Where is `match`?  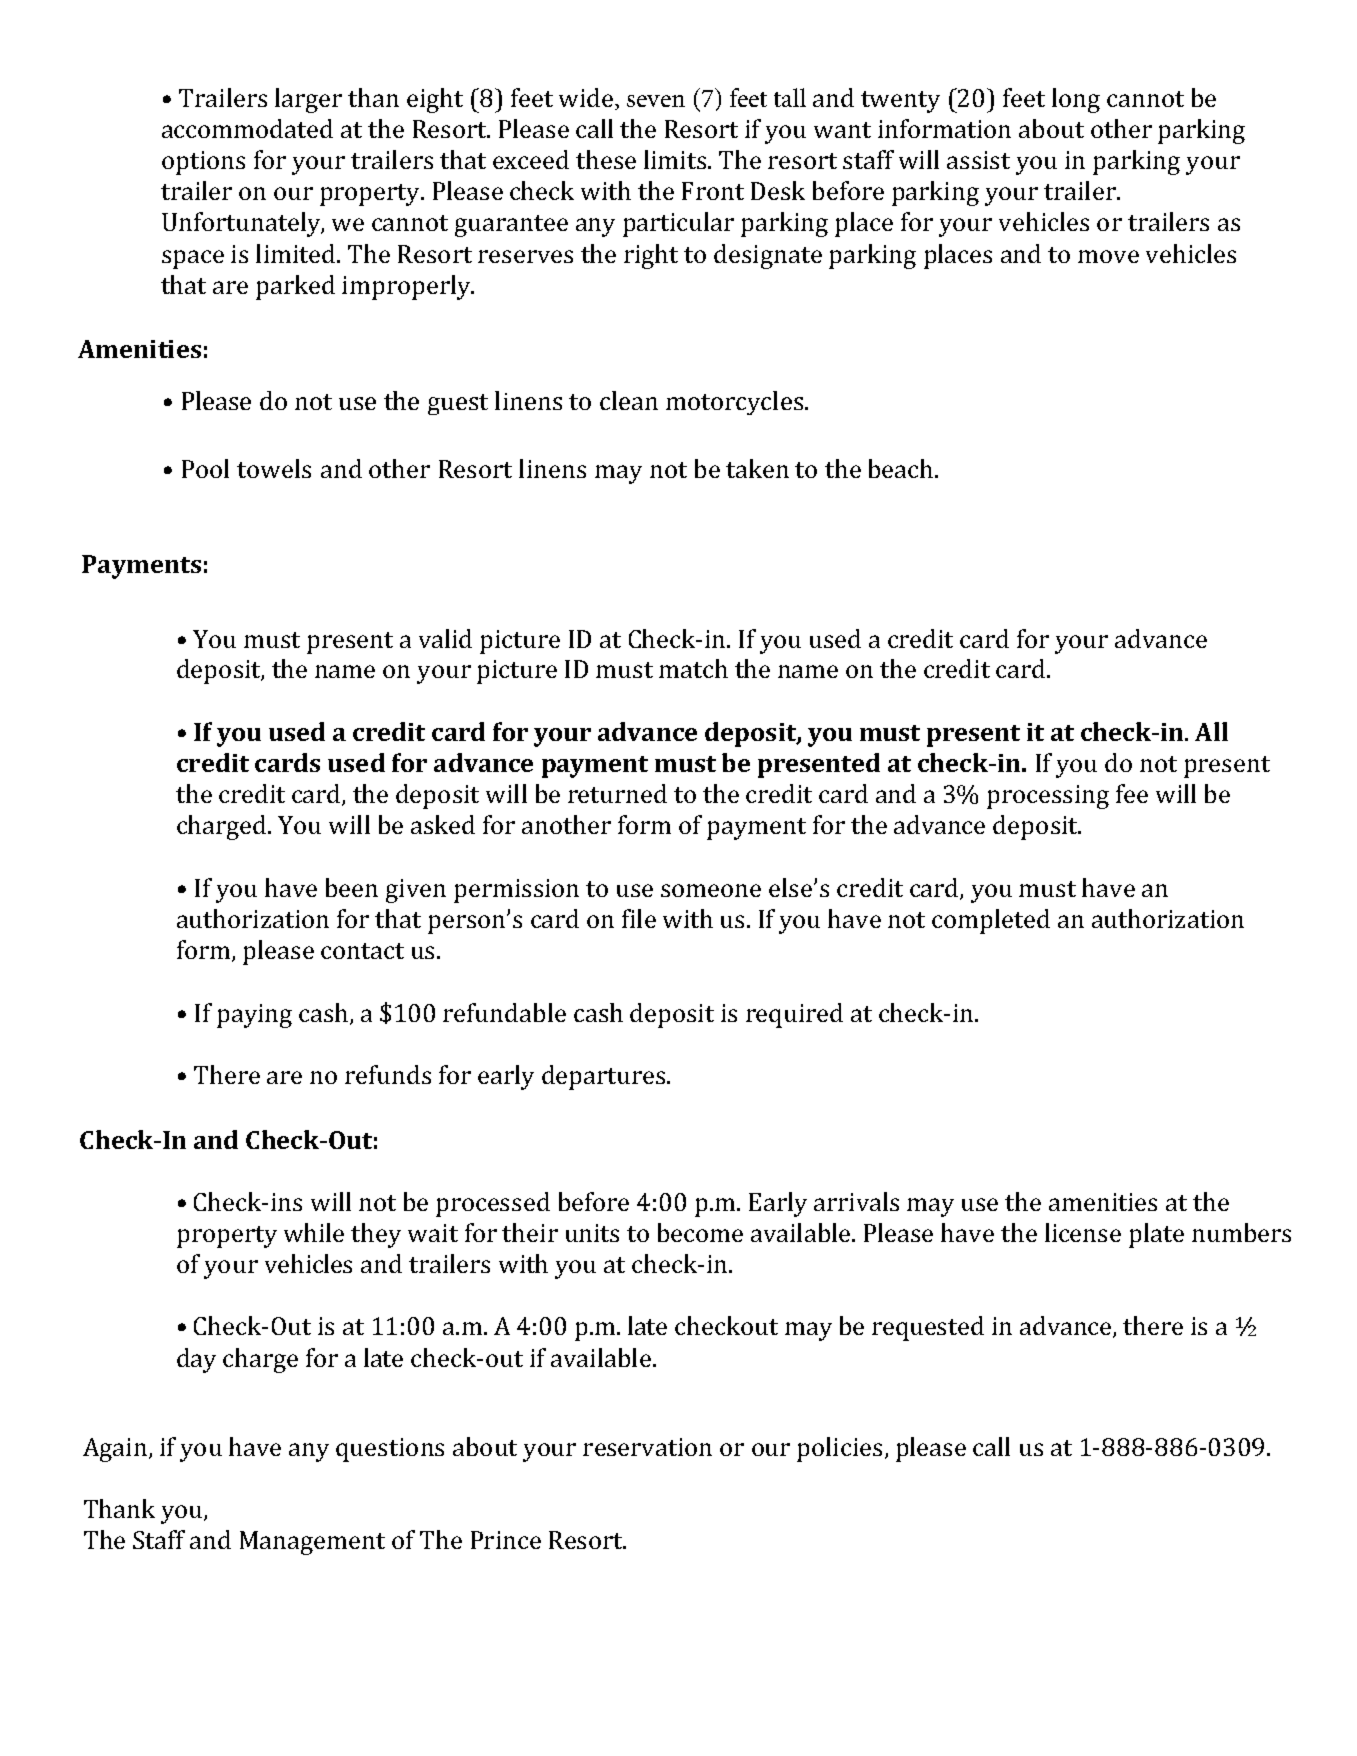 match is located at coordinates (693, 668).
